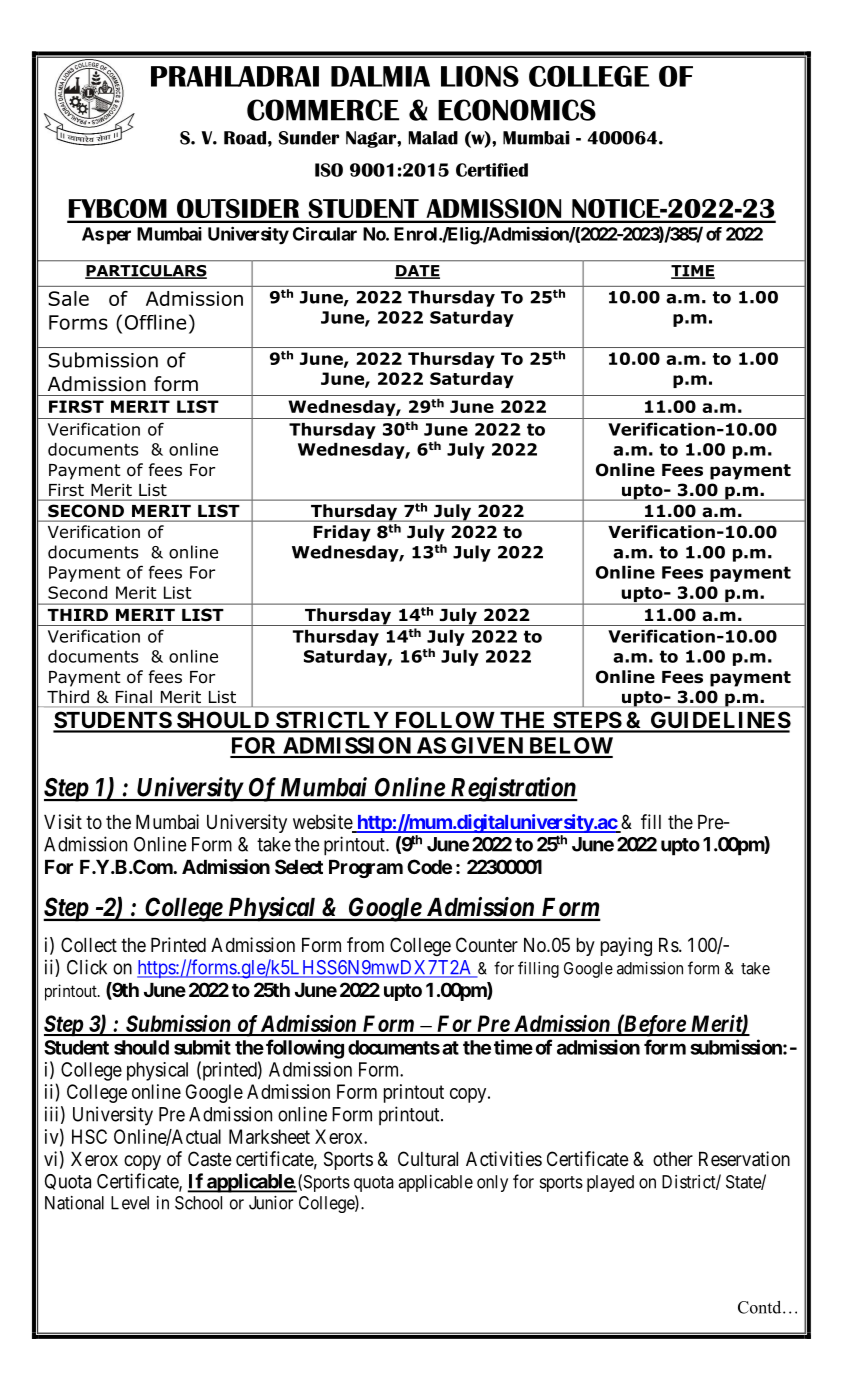 Image resolution: width=849 pixels, height=1400 pixels. Describe the element at coordinates (130, 1203) in the screenshot. I see `Level` at that location.
